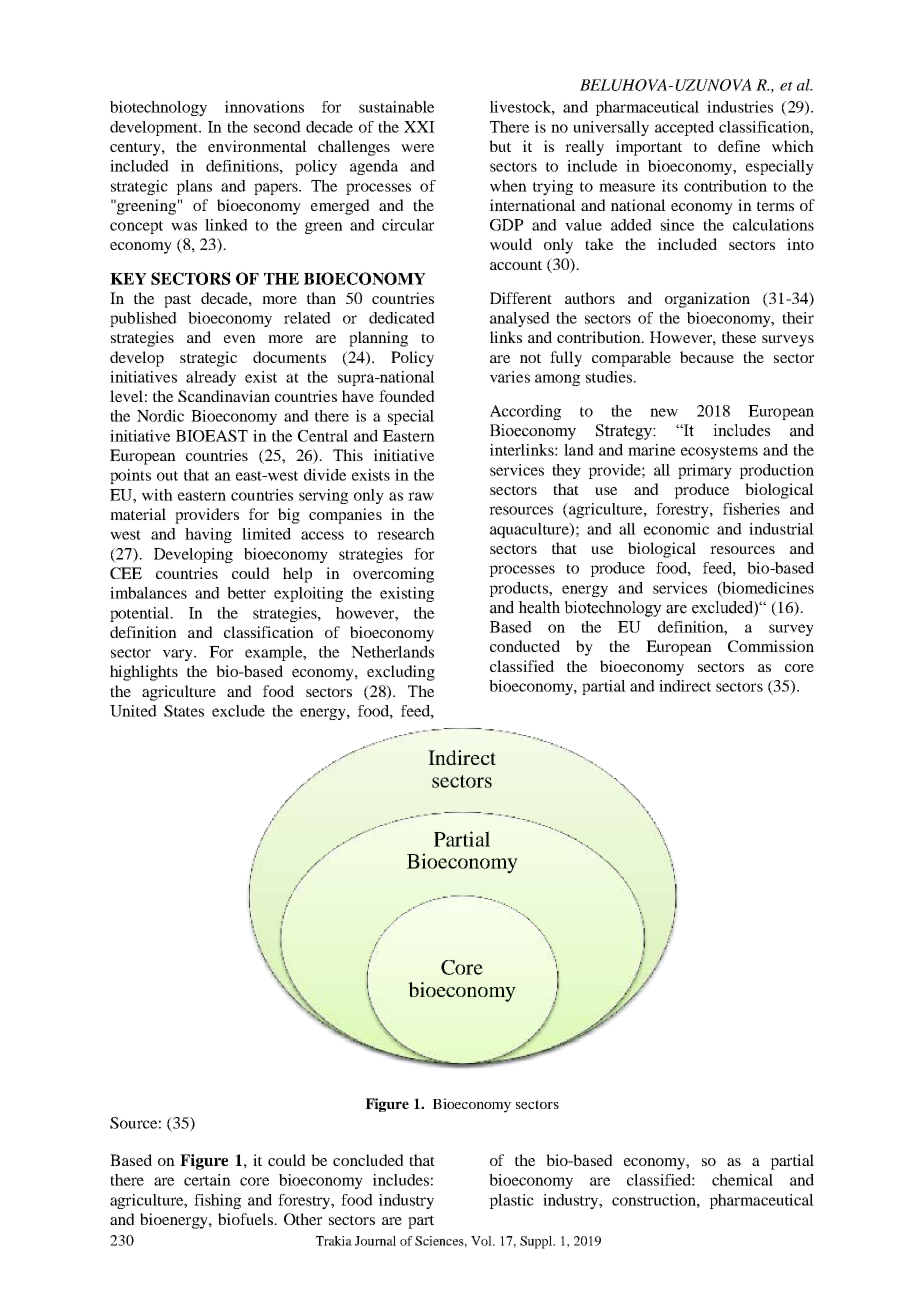 The image size is (924, 1308). I want to click on define, so click(739, 146).
